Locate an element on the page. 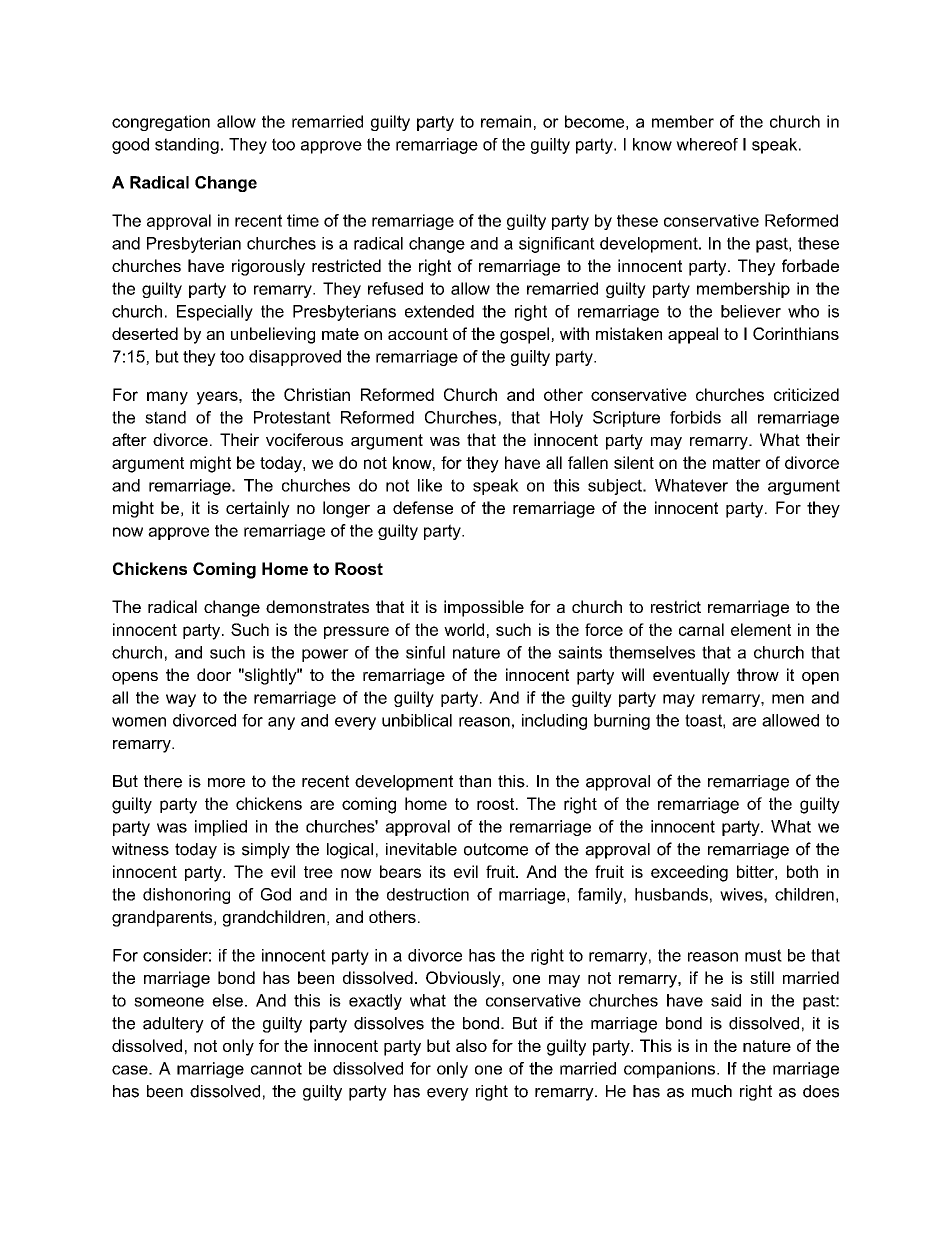 This document has width=952, height=1233. congregation is located at coordinates (161, 123).
